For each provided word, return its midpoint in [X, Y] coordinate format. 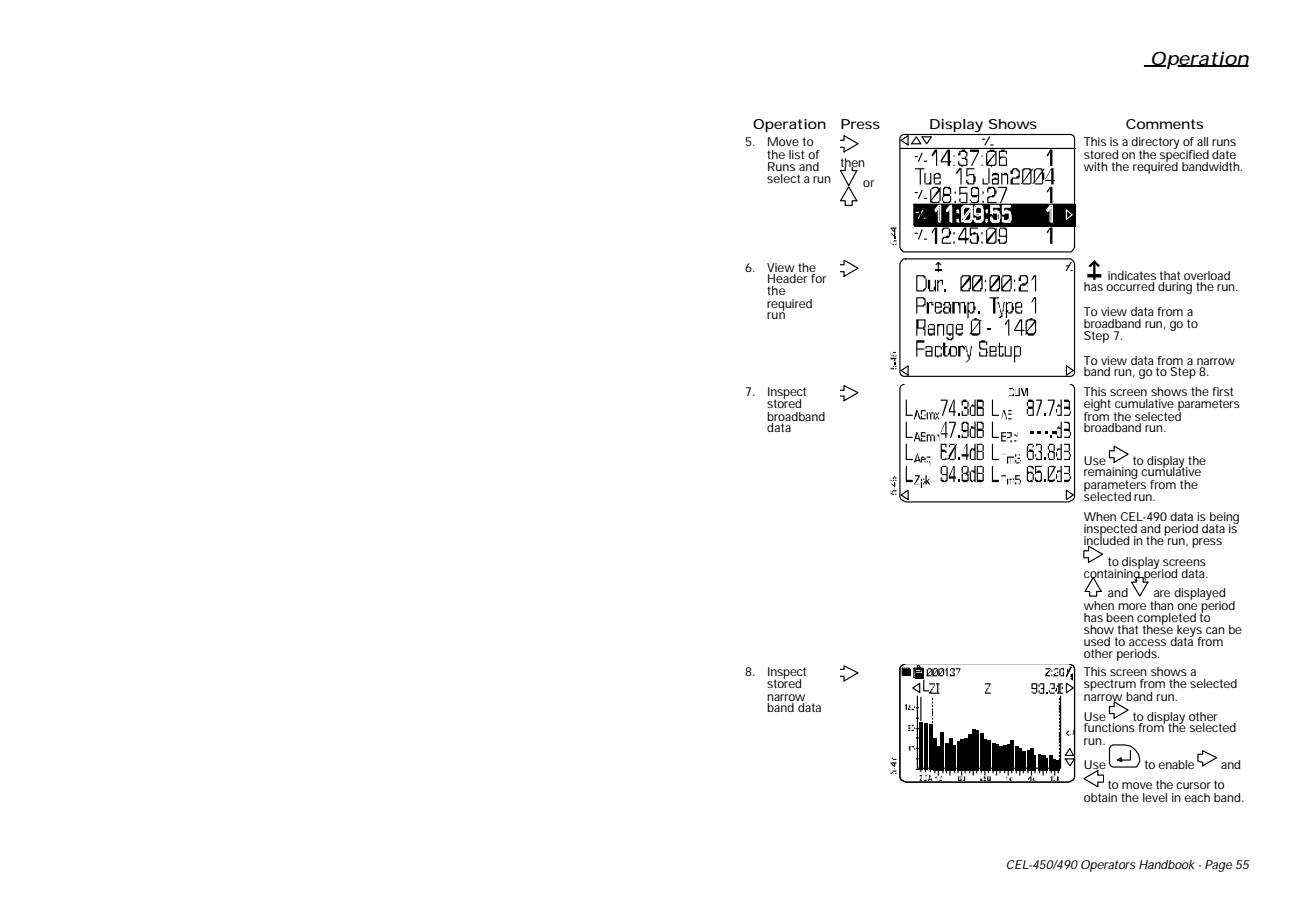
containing [1113, 574]
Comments [1164, 124]
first [1222, 391]
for [819, 278]
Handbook [1167, 864]
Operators [1108, 866]
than [1162, 605]
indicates [1132, 275]
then [853, 164]
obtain [1100, 797]
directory [1155, 144]
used [1097, 641]
